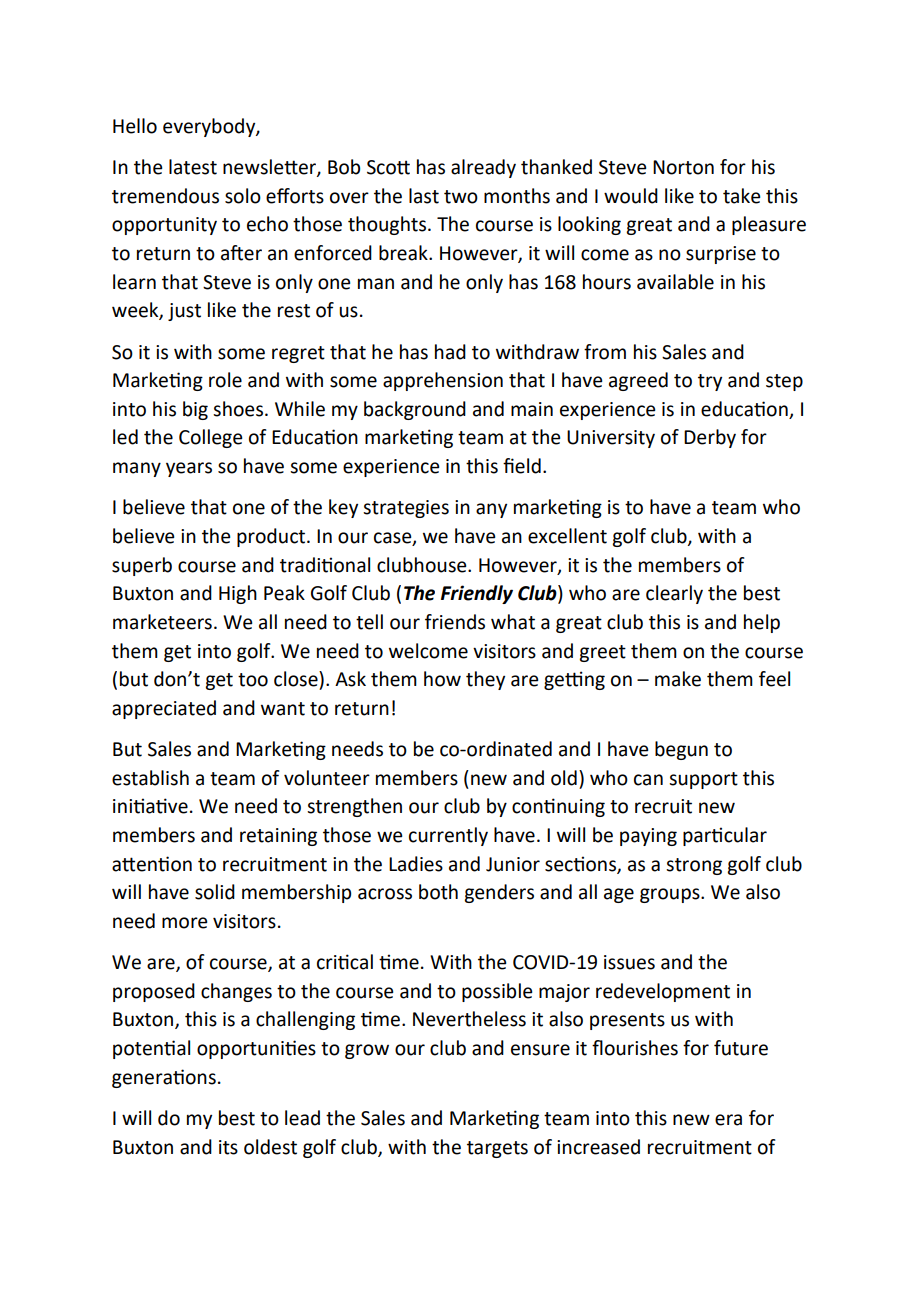  What do you see at coordinates (228, 1147) in the screenshot?
I see `its` at bounding box center [228, 1147].
